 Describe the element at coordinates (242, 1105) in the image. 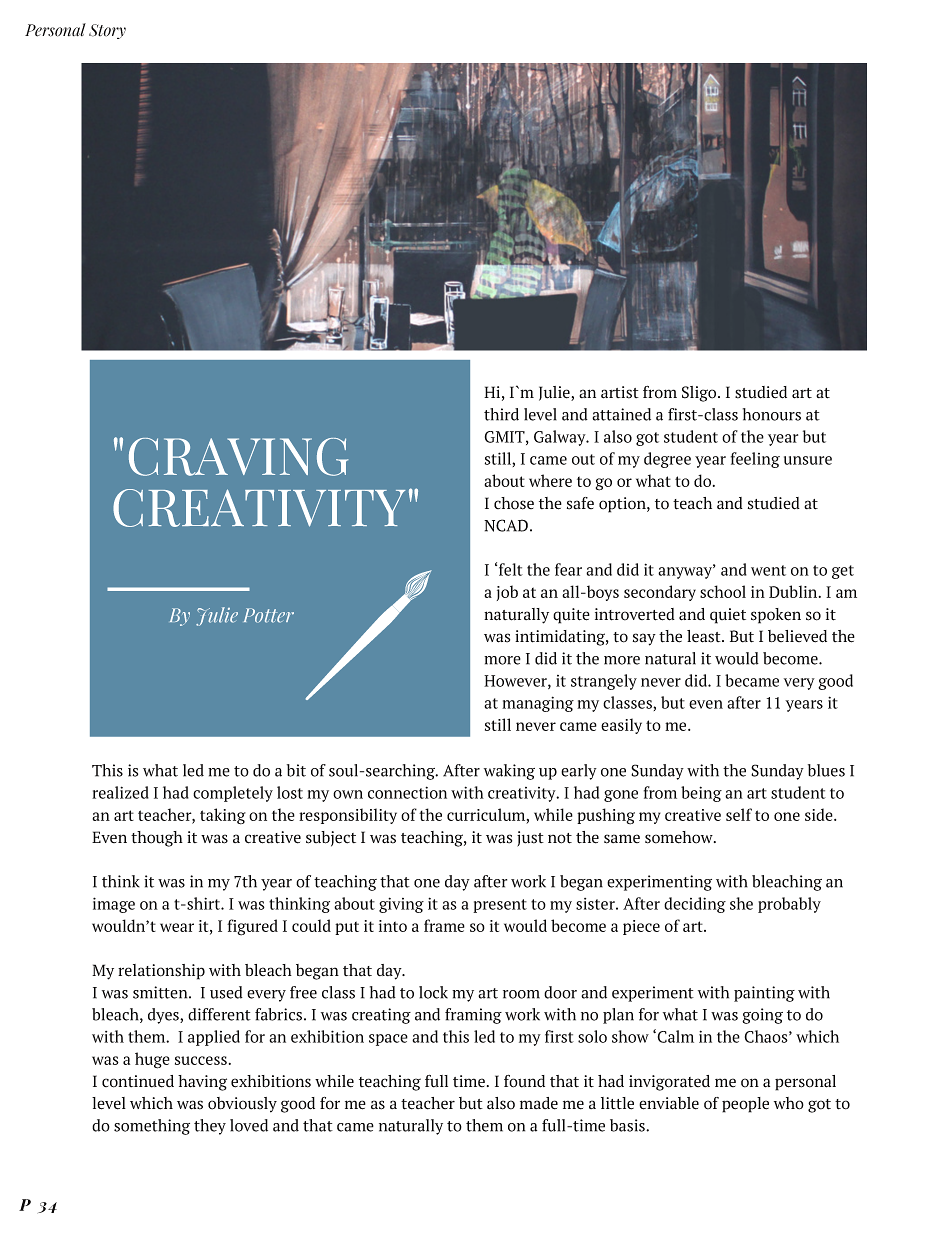

I see `obviously` at that location.
